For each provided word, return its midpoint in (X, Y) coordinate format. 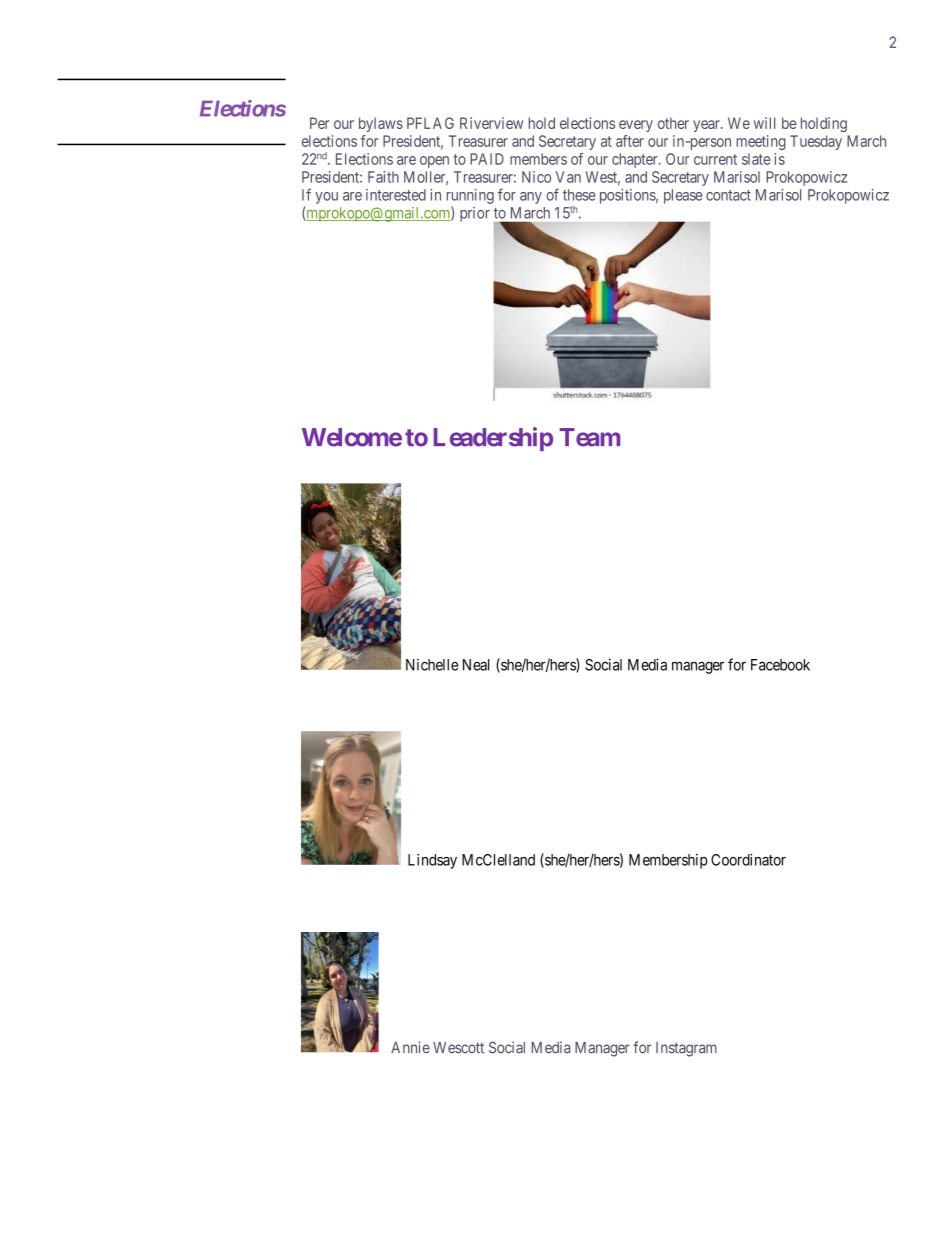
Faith (383, 177)
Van (568, 177)
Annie (410, 1047)
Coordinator (748, 860)
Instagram (686, 1049)
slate (756, 159)
